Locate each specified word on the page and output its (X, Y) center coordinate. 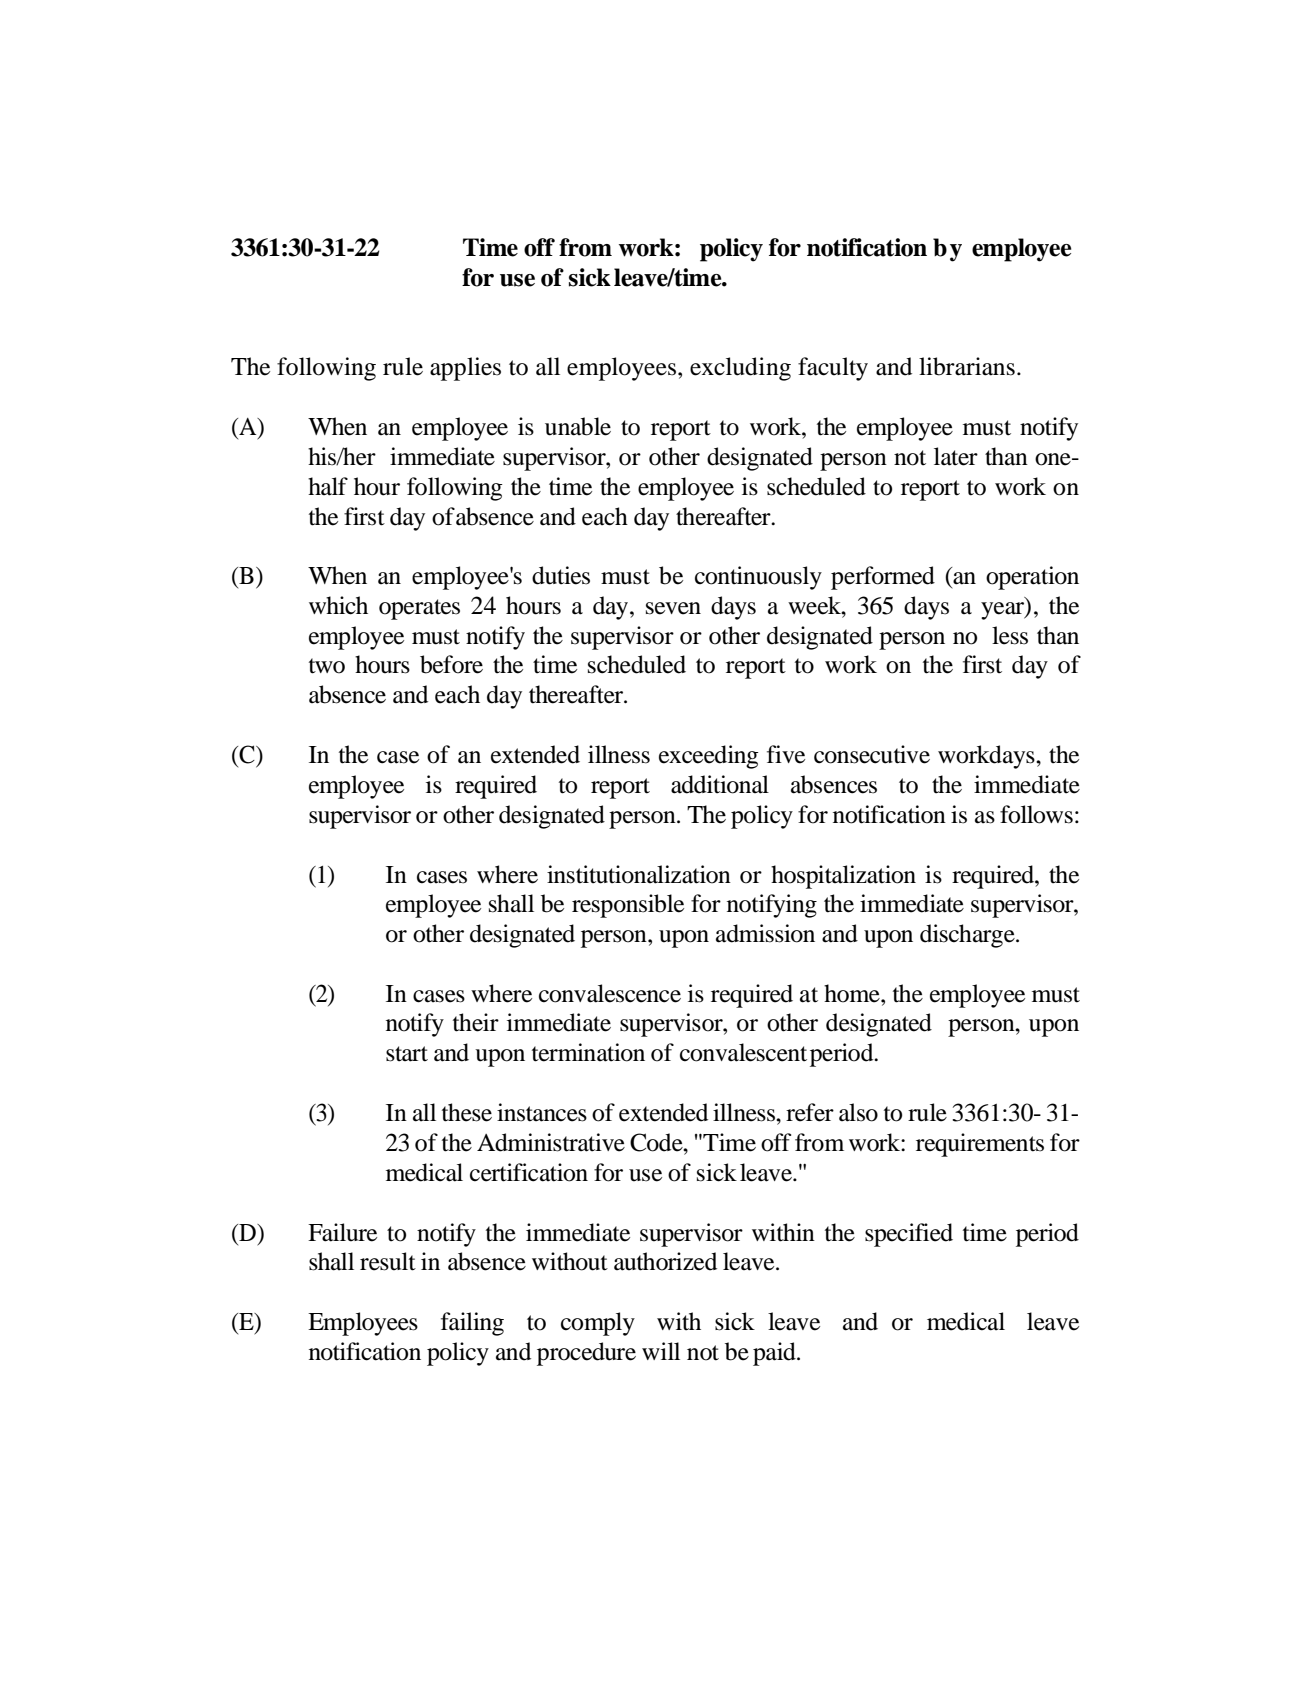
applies (465, 369)
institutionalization (639, 874)
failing (472, 1324)
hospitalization (843, 877)
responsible (628, 906)
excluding (740, 369)
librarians (967, 366)
